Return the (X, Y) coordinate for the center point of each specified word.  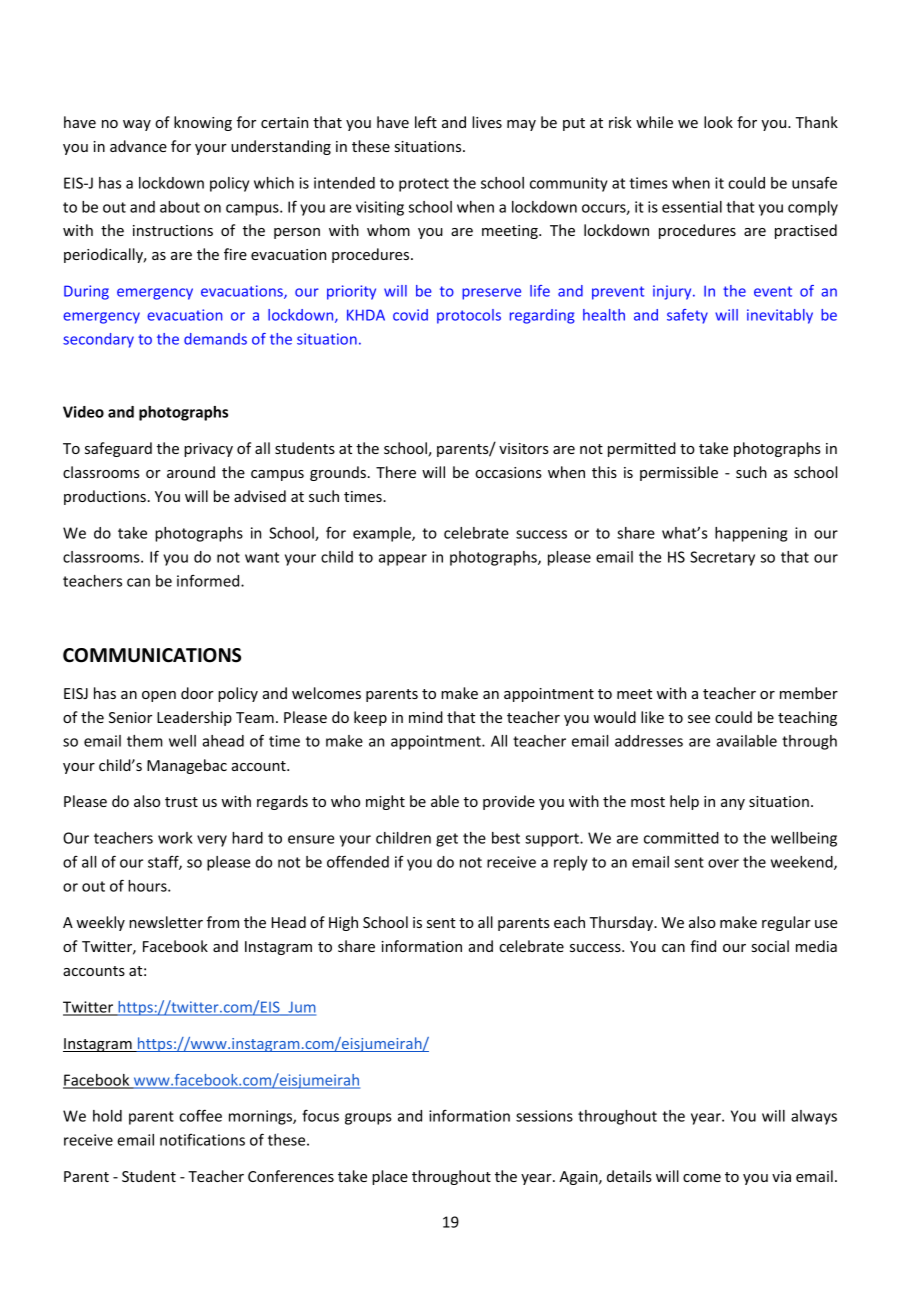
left (426, 122)
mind (426, 717)
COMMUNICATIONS (152, 655)
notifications (202, 1140)
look (718, 122)
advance (138, 146)
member (809, 693)
